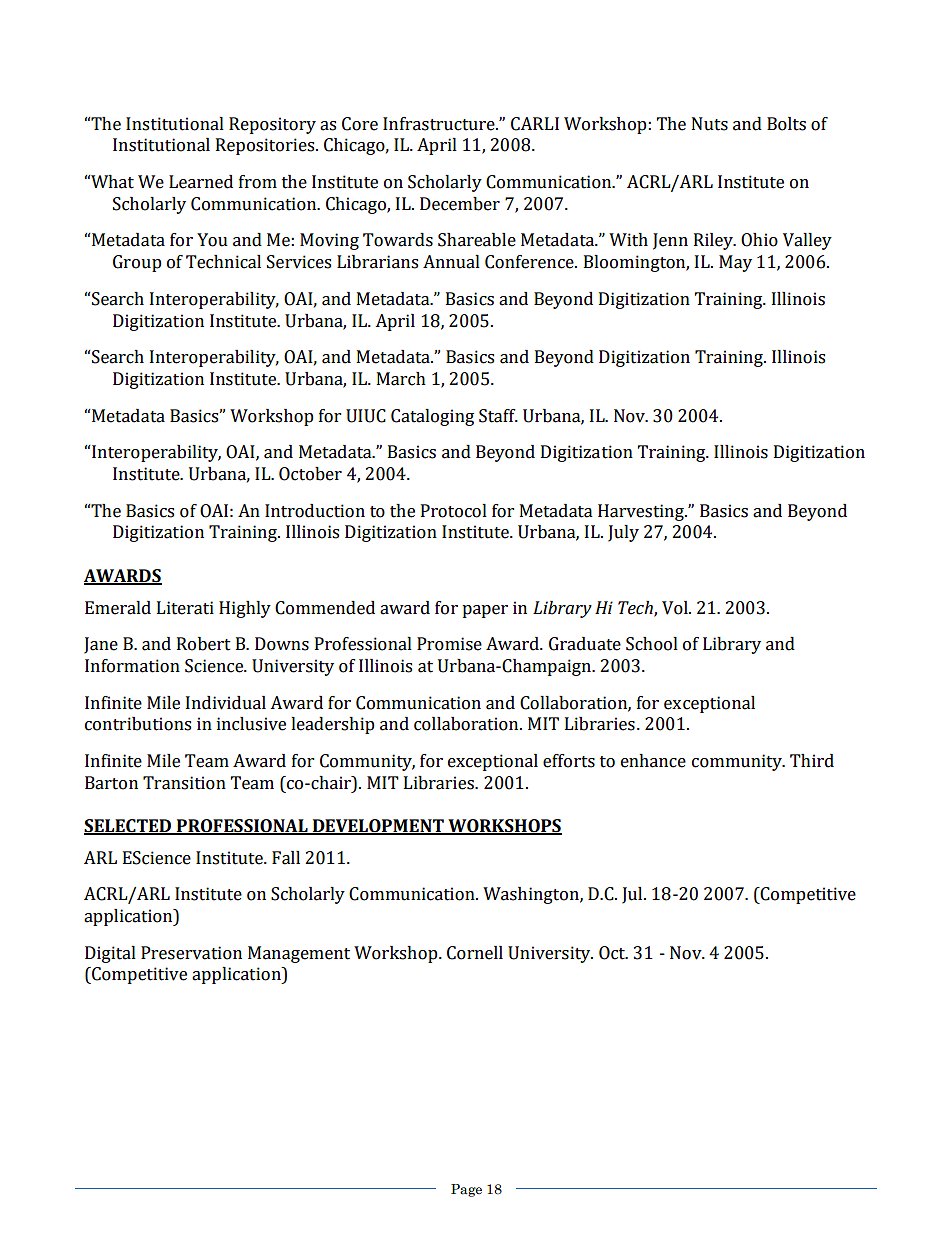  I want to click on Page, so click(466, 1190).
